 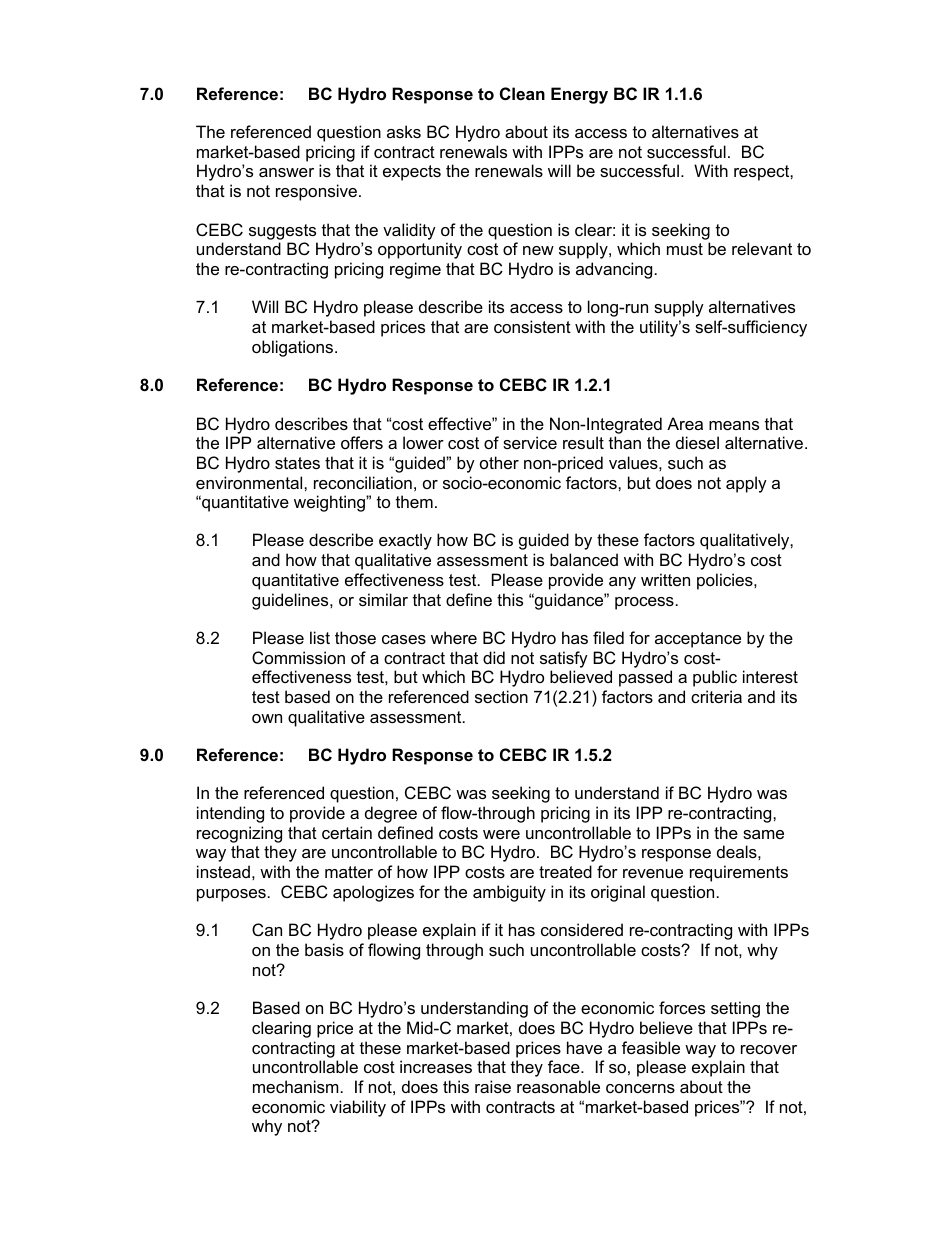 What do you see at coordinates (697, 442) in the screenshot?
I see `diesel` at bounding box center [697, 442].
